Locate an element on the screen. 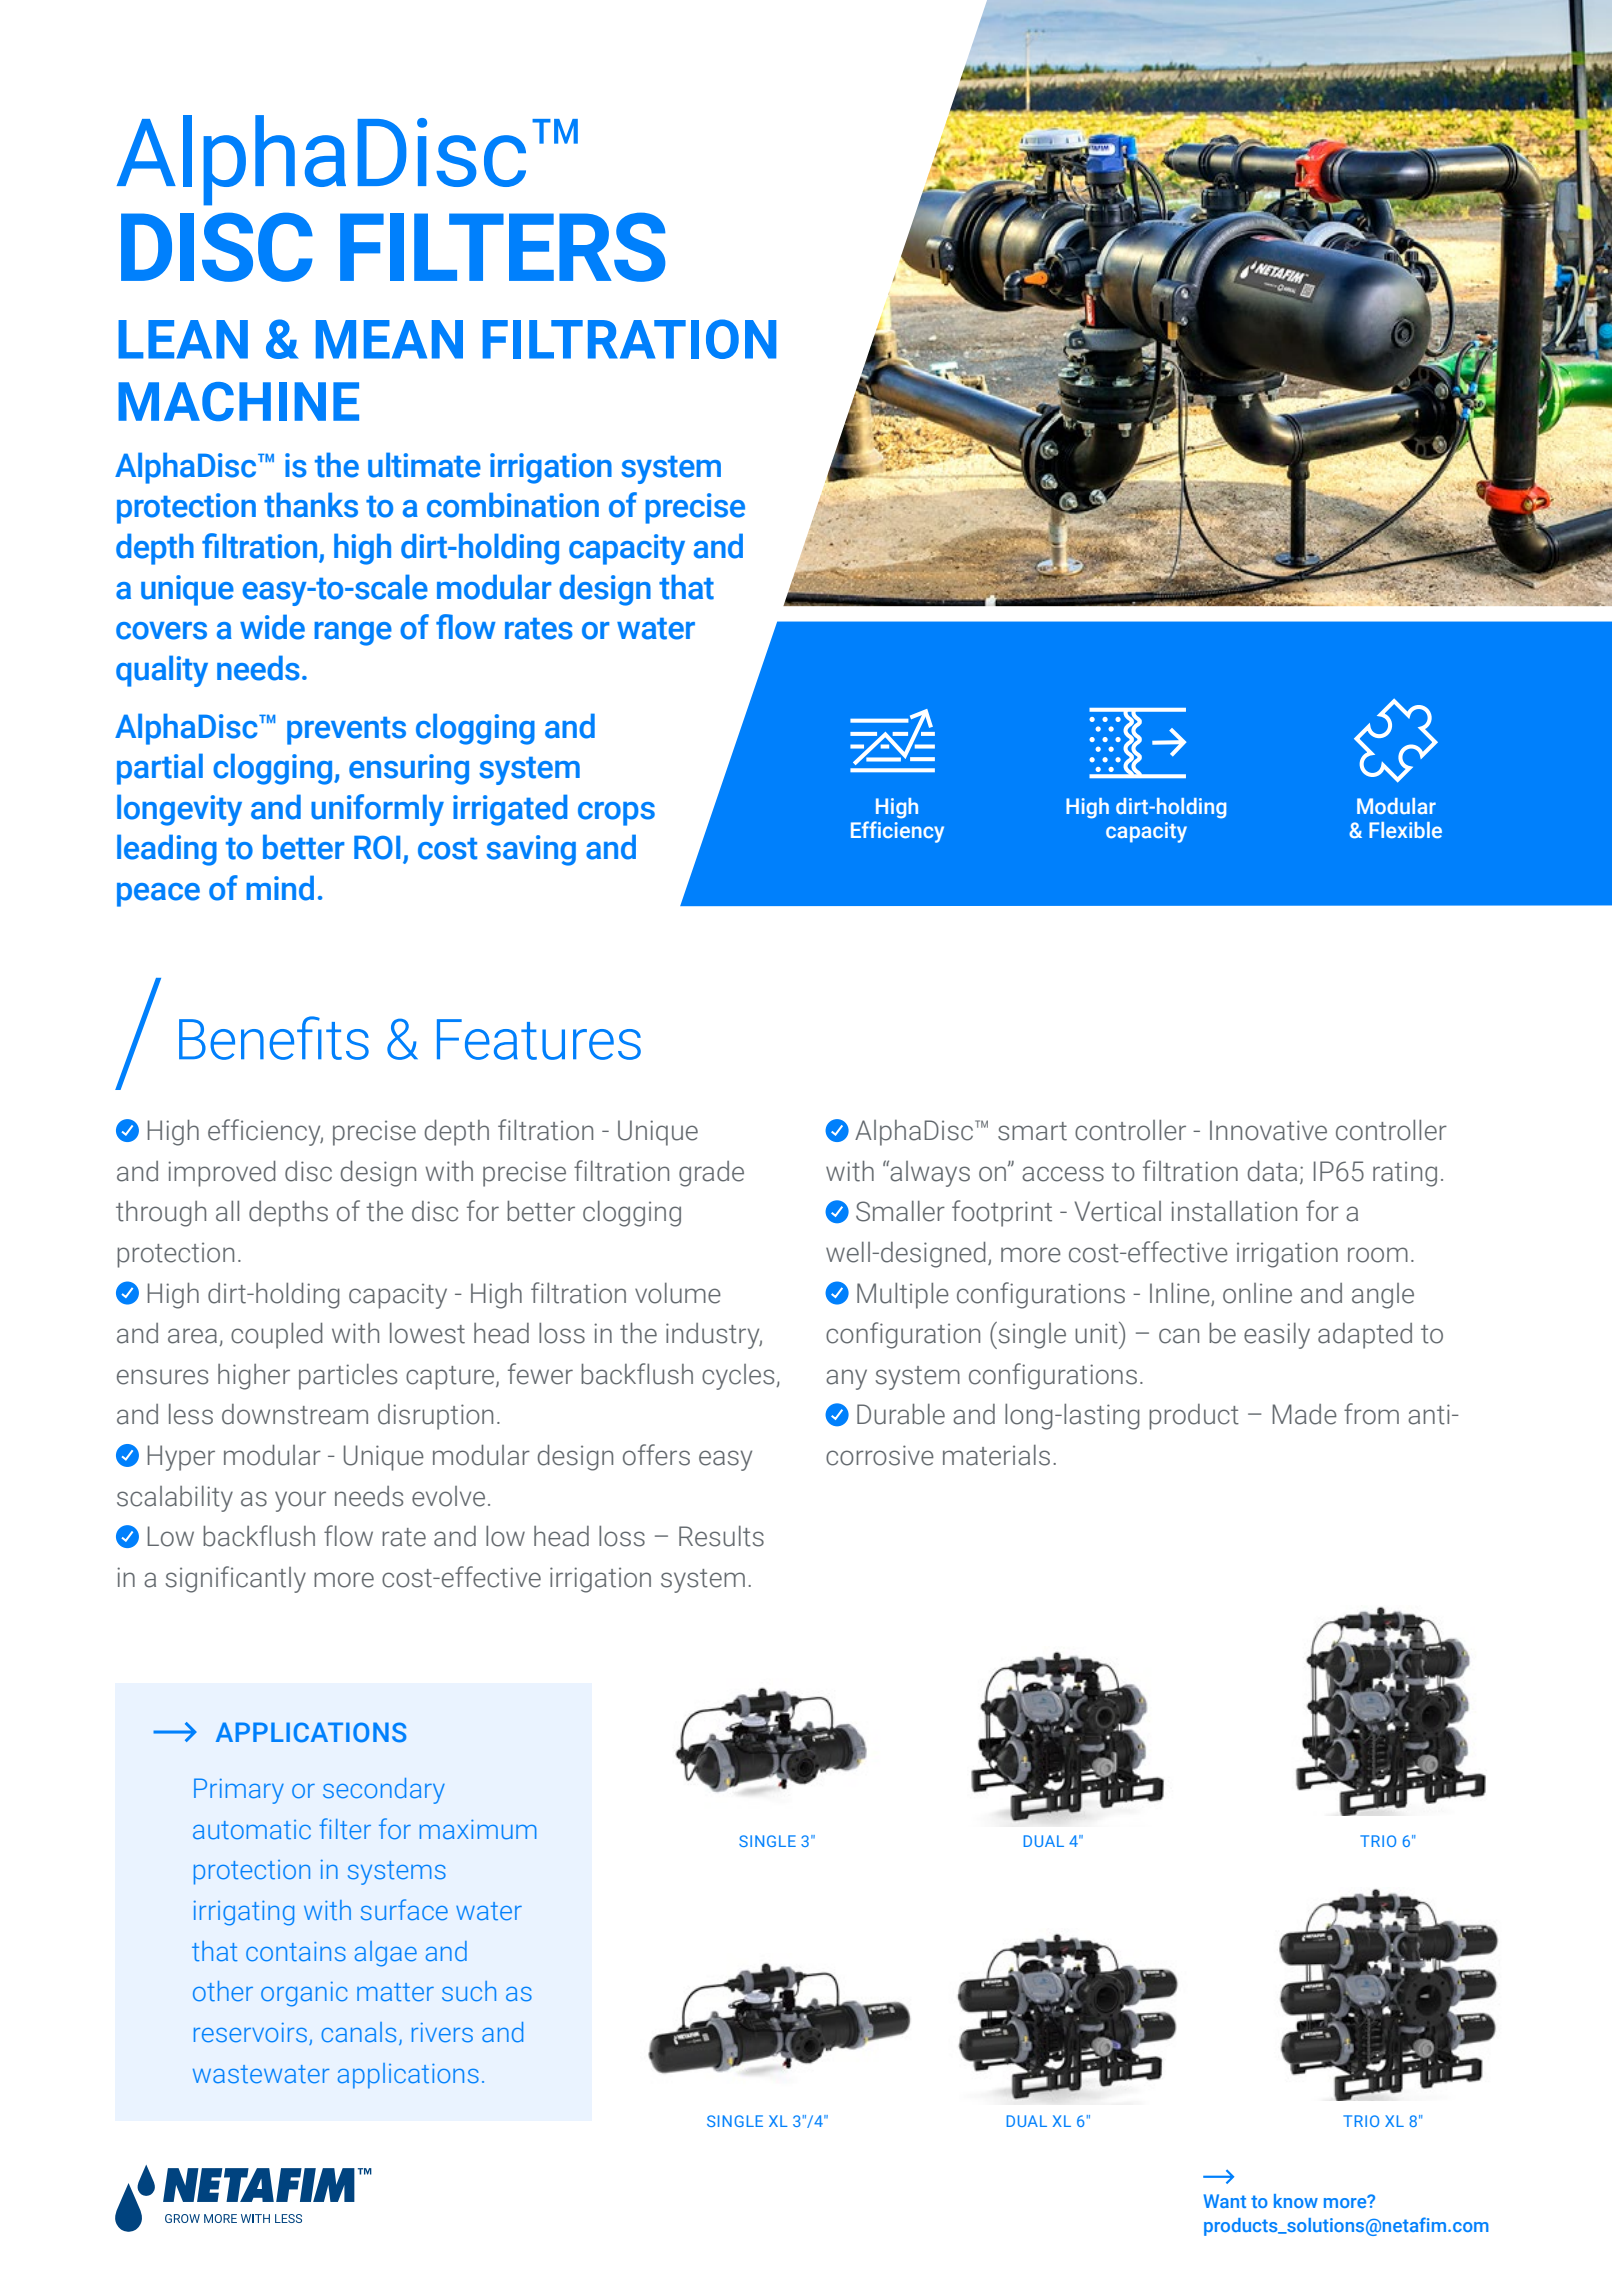 This screenshot has height=2279, width=1612. Want is located at coordinates (1225, 2201).
